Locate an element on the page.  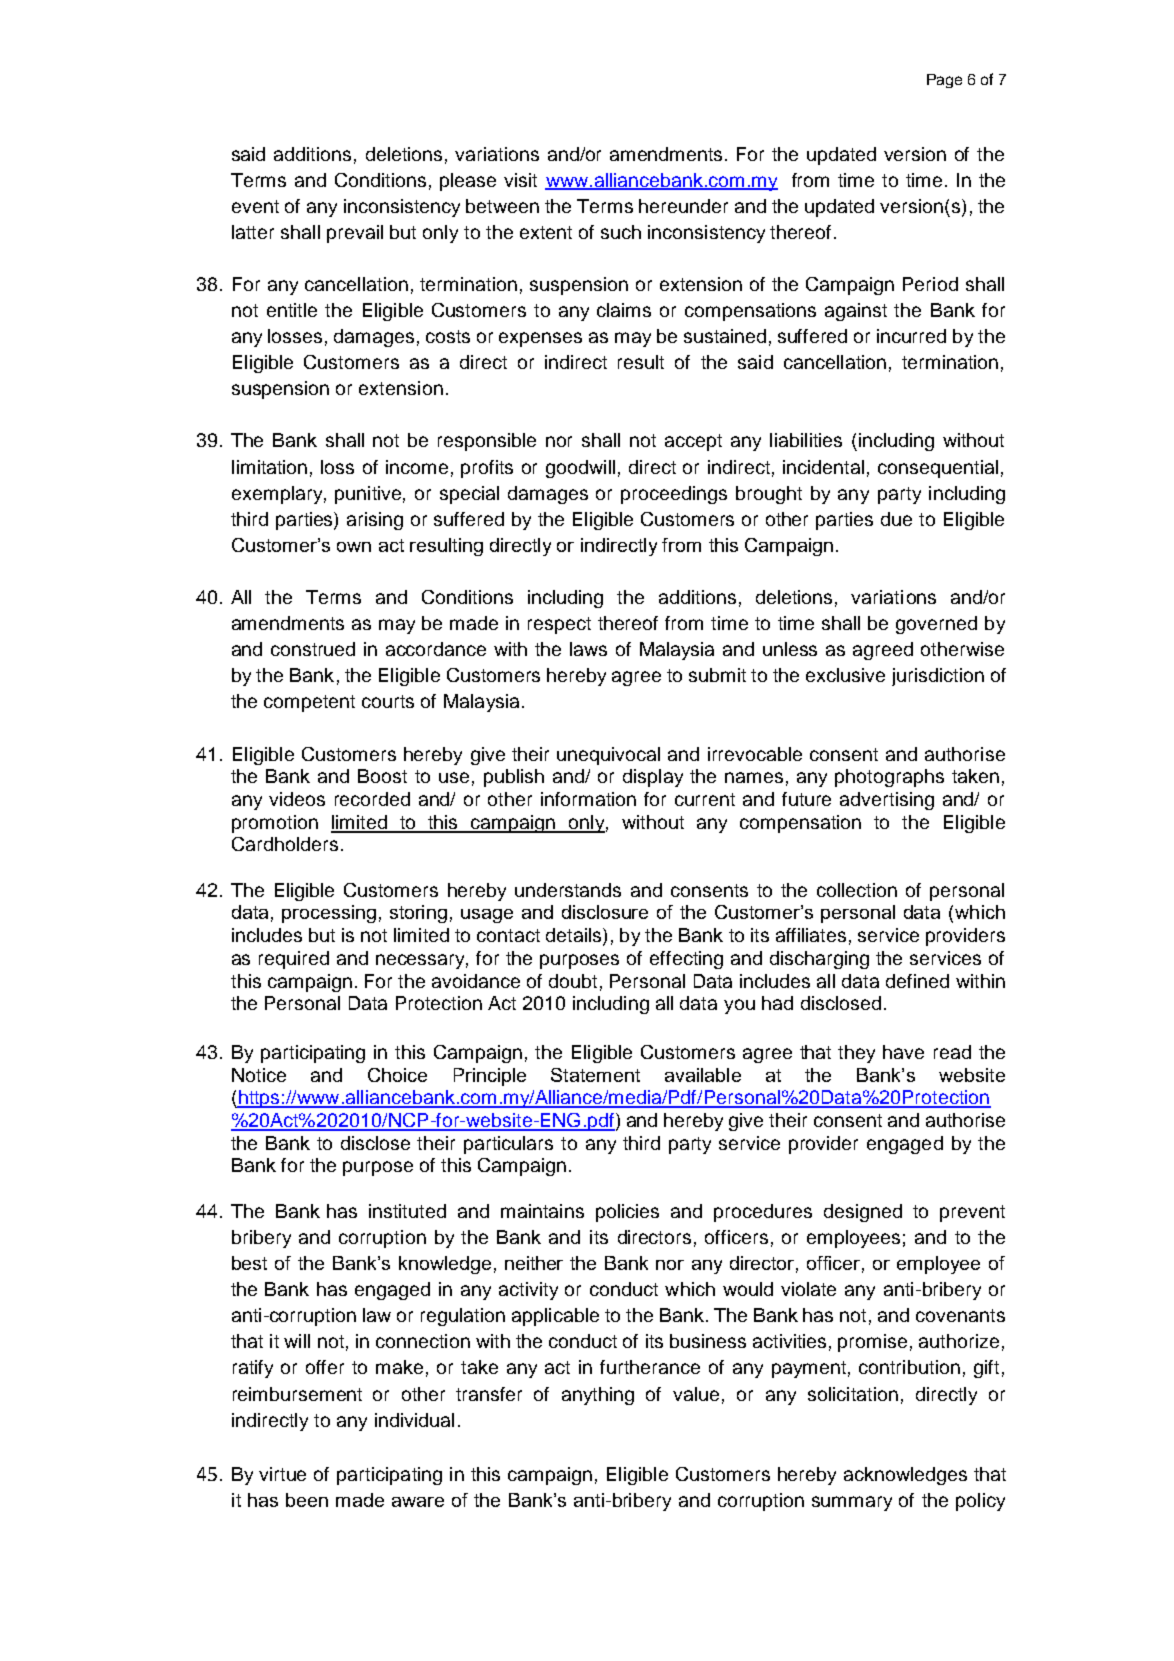
doubt is located at coordinates (573, 981).
